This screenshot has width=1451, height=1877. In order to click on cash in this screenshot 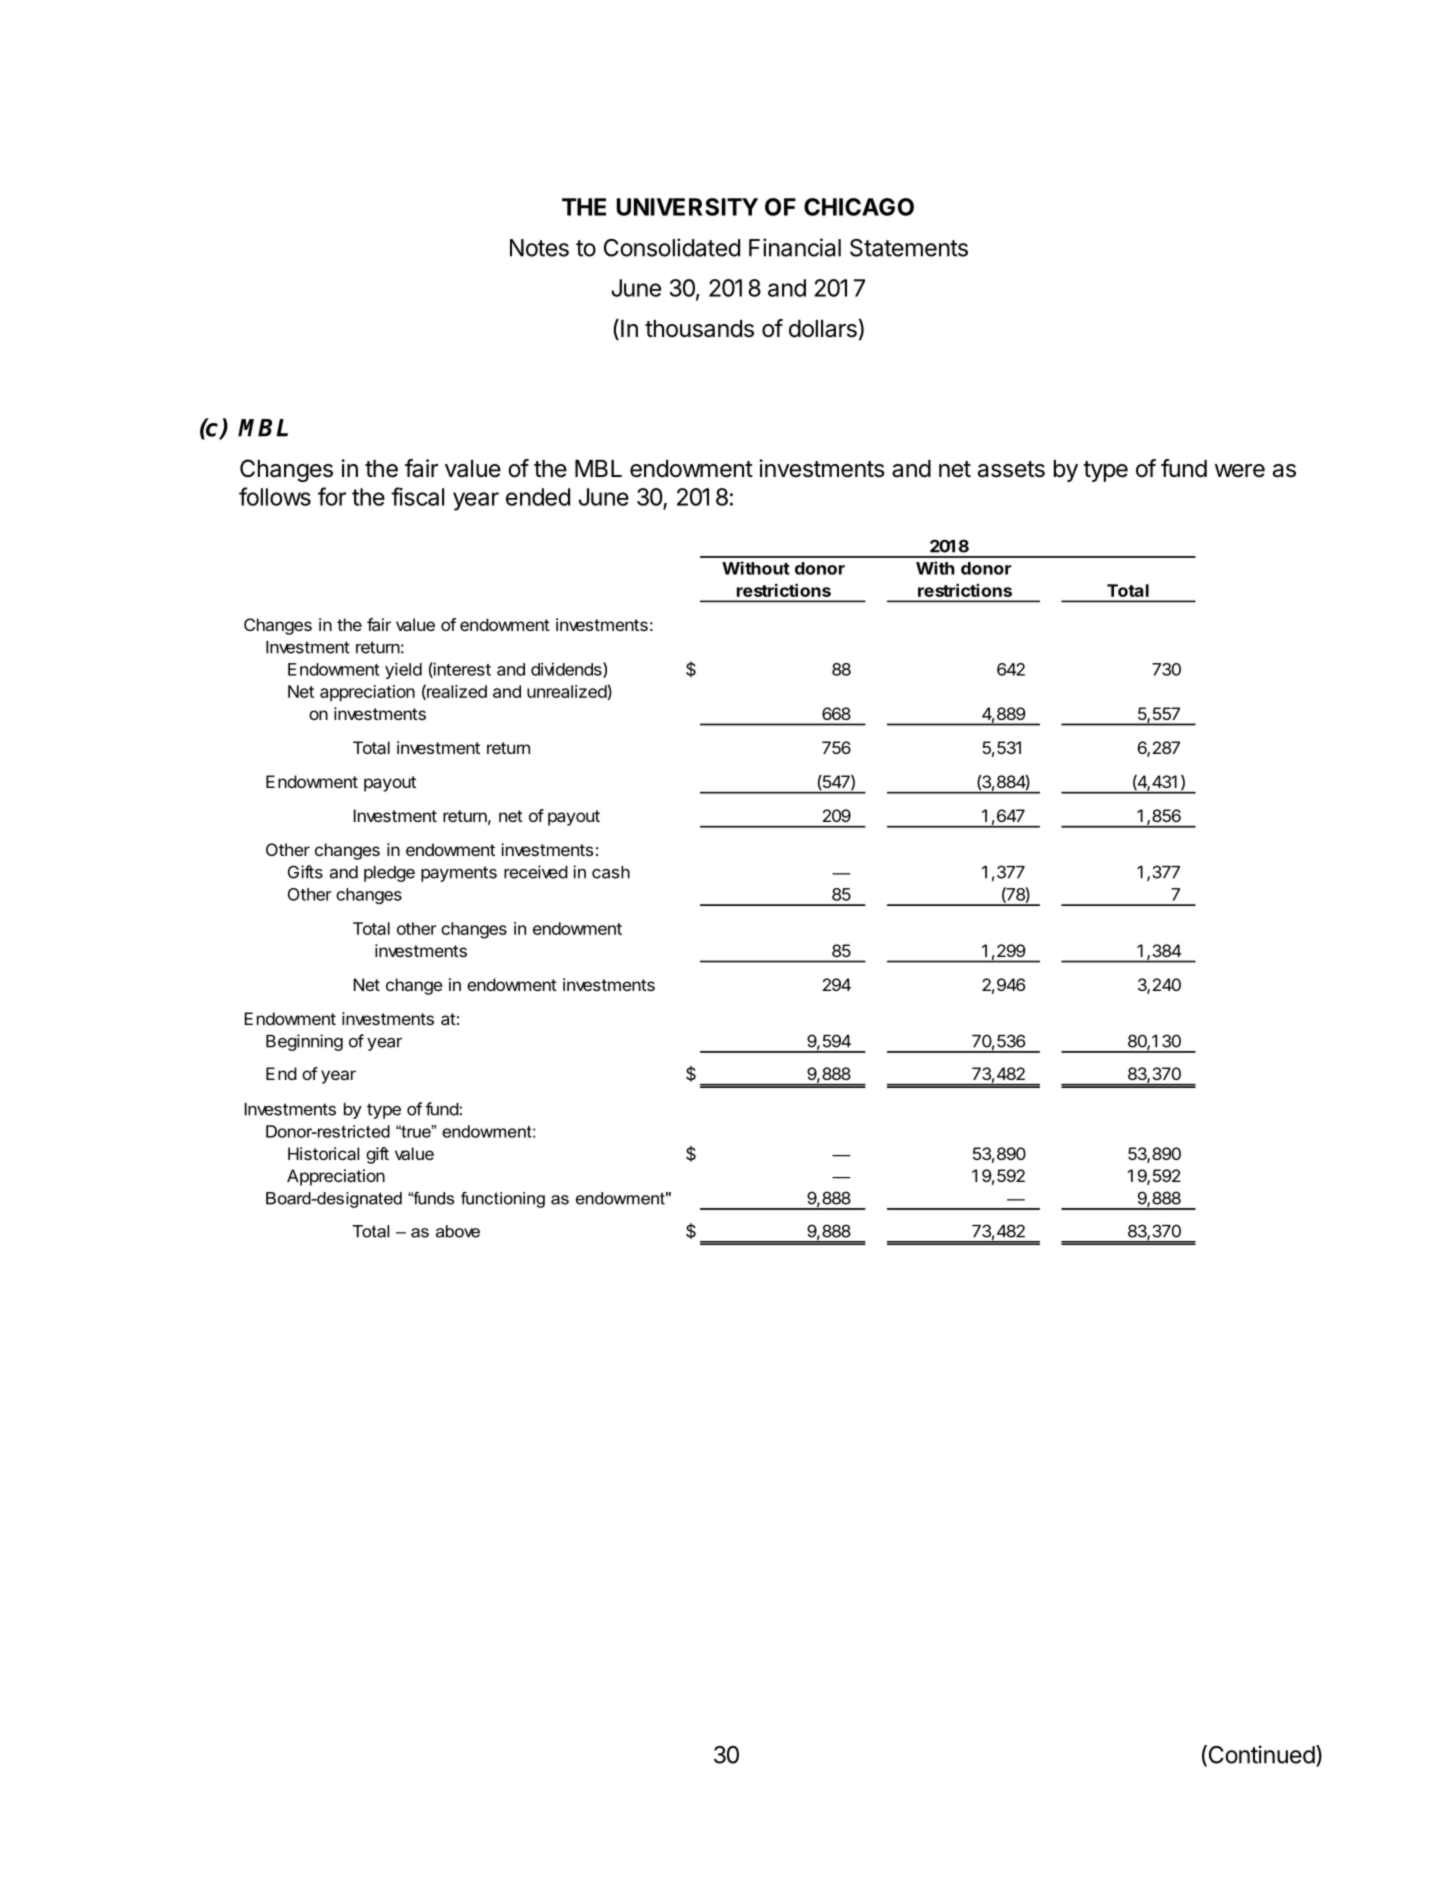, I will do `click(611, 872)`.
